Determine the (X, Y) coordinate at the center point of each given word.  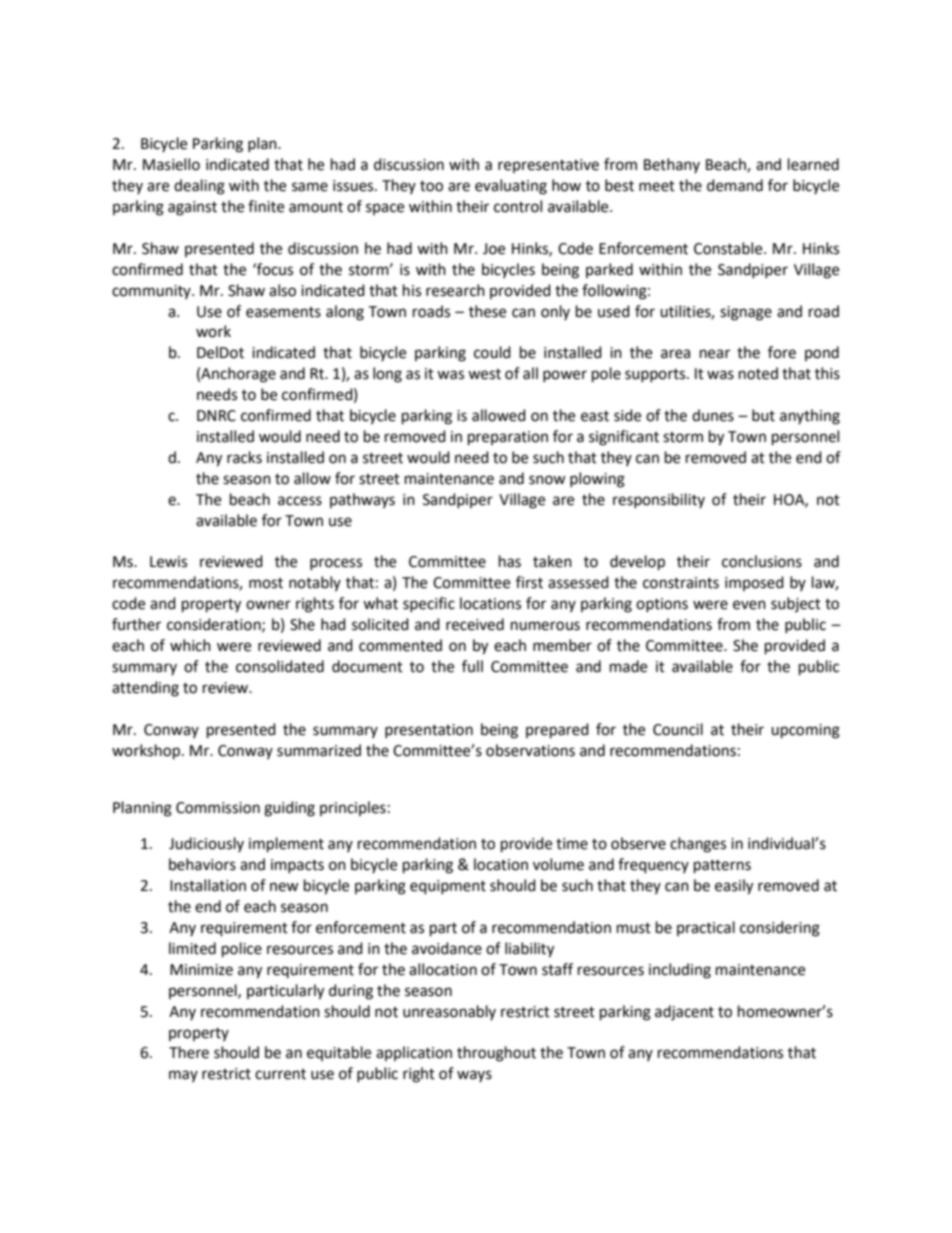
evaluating (511, 187)
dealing (199, 187)
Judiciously (206, 844)
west (484, 374)
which (190, 645)
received (475, 624)
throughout (496, 1054)
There (189, 1052)
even (749, 605)
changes (698, 845)
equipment (448, 887)
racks (244, 457)
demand (735, 185)
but (763, 415)
